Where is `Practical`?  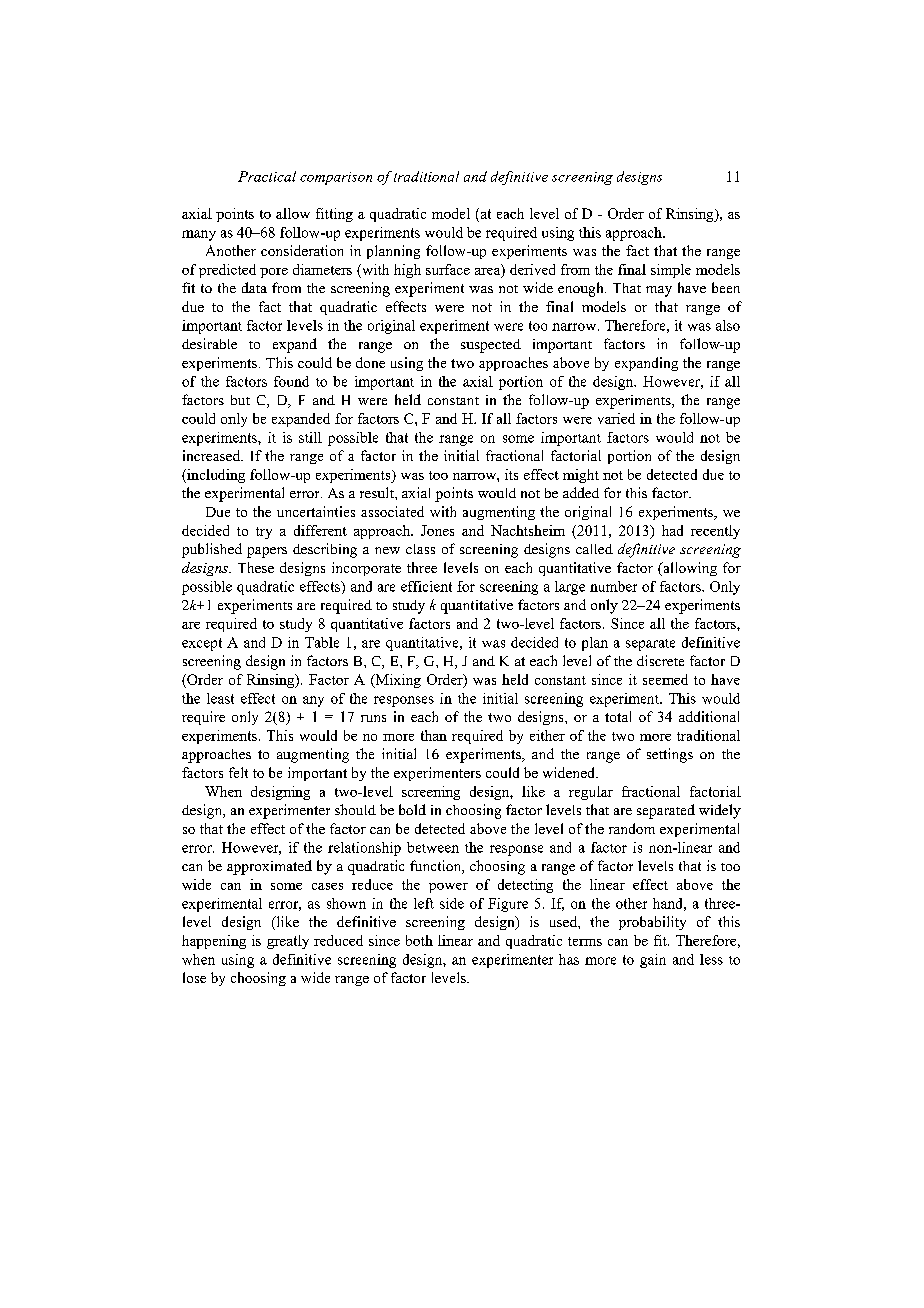
Practical is located at coordinates (267, 176).
